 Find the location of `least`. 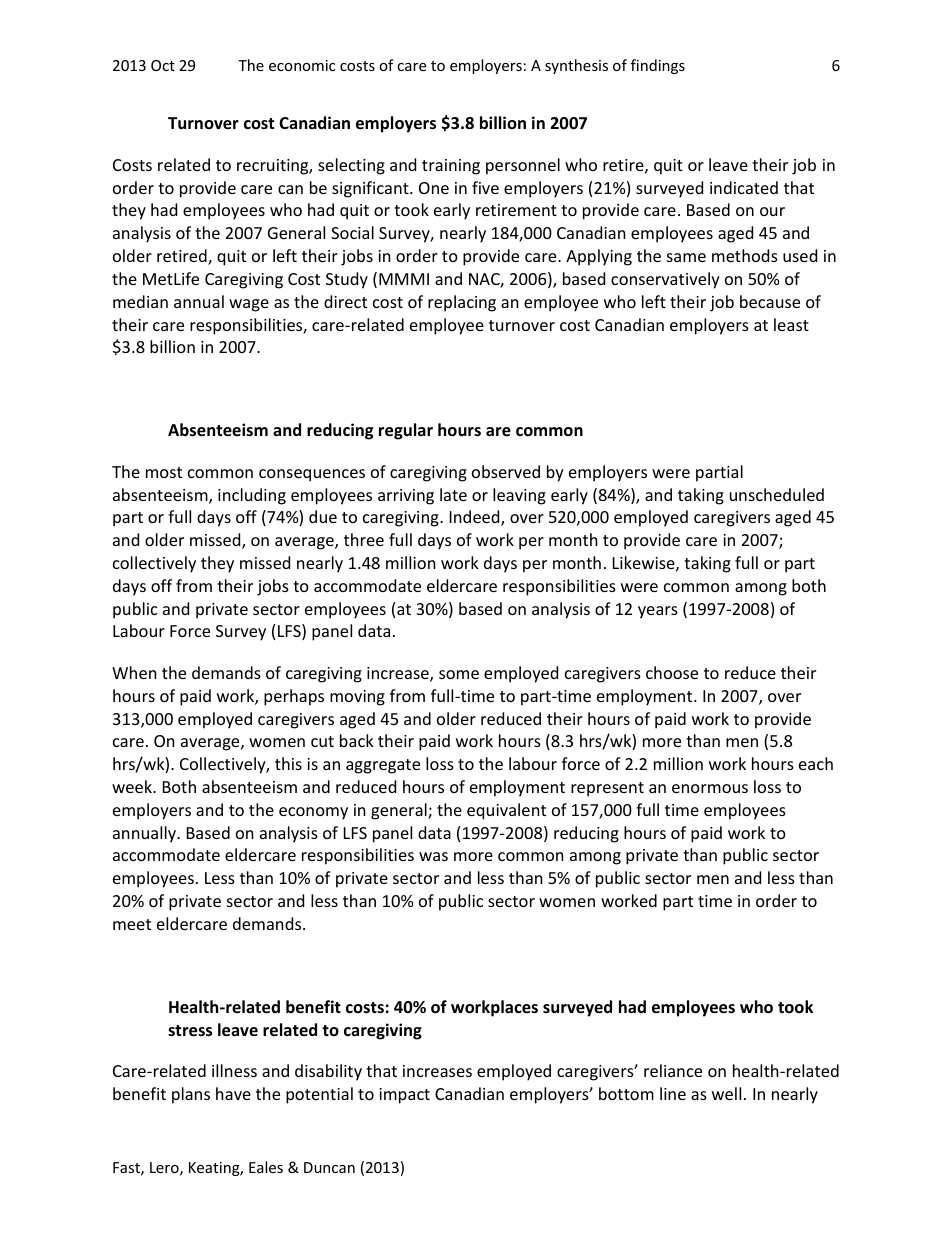

least is located at coordinates (791, 324).
